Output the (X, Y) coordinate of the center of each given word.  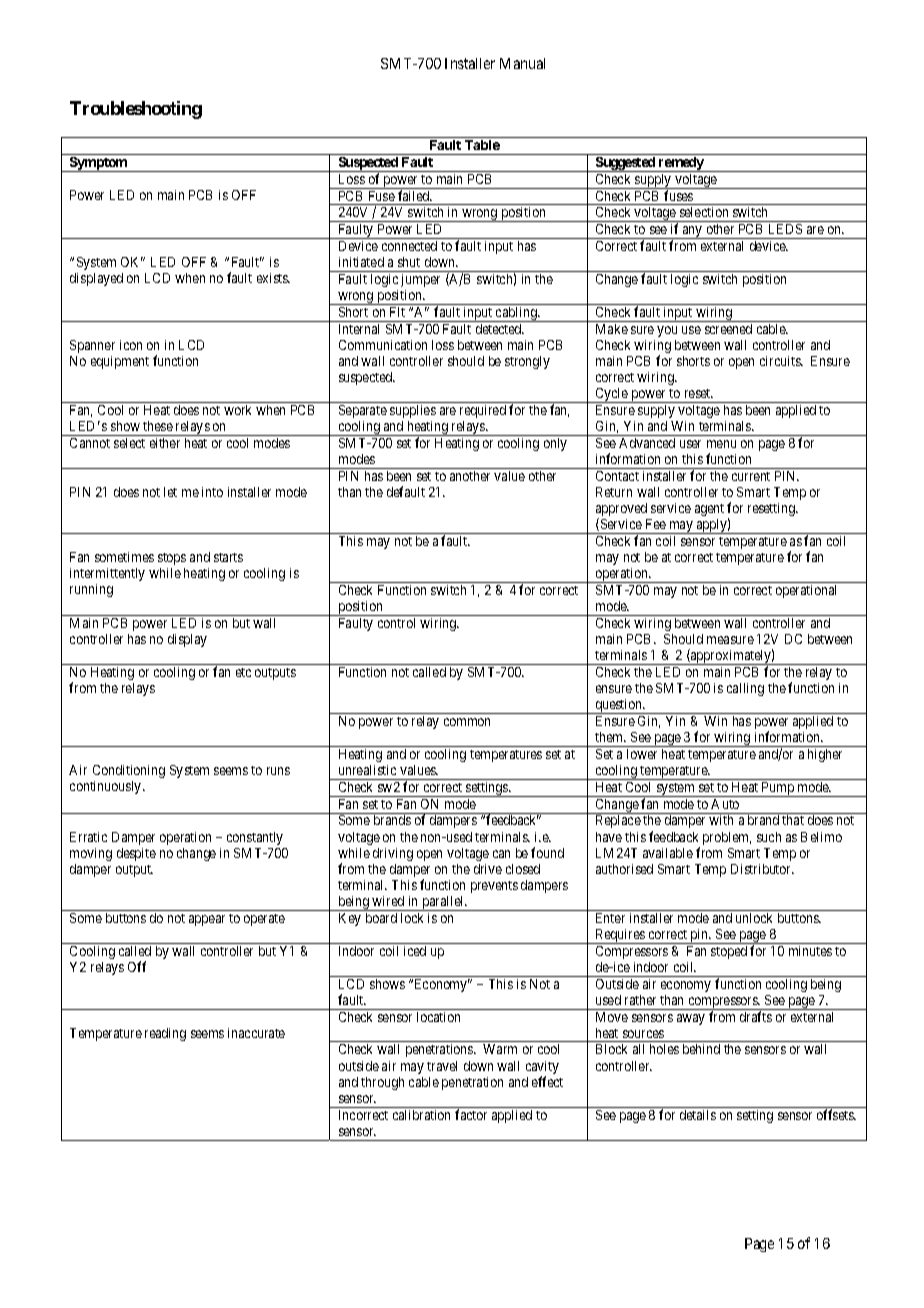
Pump (778, 789)
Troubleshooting (136, 110)
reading (165, 1034)
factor (471, 1114)
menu (721, 444)
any (693, 232)
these (158, 426)
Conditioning (129, 771)
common (467, 722)
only (555, 444)
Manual (522, 63)
